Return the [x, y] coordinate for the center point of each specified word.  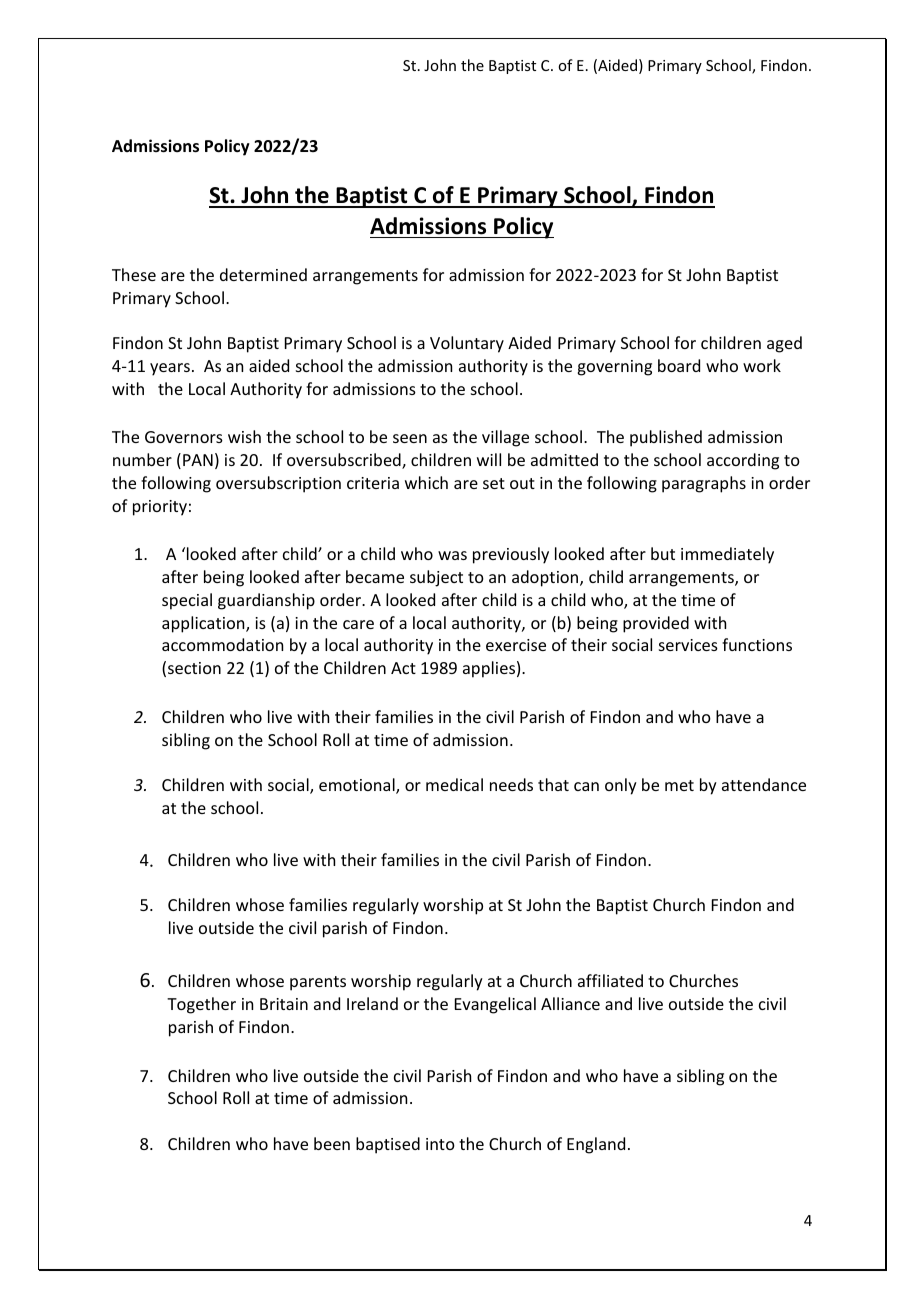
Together [201, 1005]
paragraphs [704, 484]
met [679, 785]
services [688, 645]
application [204, 624]
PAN [198, 460]
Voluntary [467, 344]
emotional [358, 786]
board [679, 365]
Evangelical [495, 1005]
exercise [516, 645]
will [489, 459]
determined [263, 274]
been [332, 1143]
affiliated [610, 980]
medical [454, 784]
